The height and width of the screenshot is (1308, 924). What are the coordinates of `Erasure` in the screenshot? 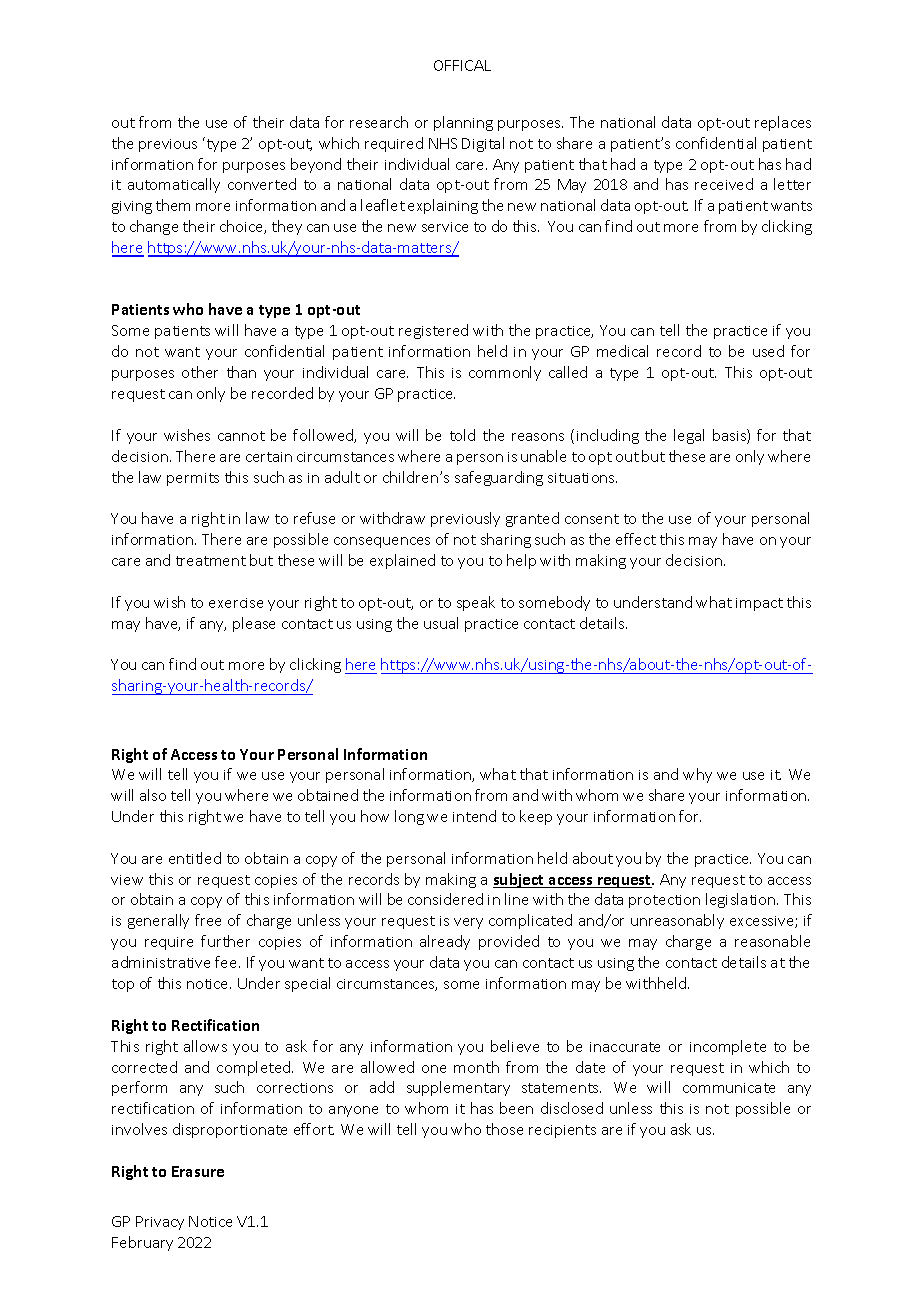 It's located at (198, 1171).
